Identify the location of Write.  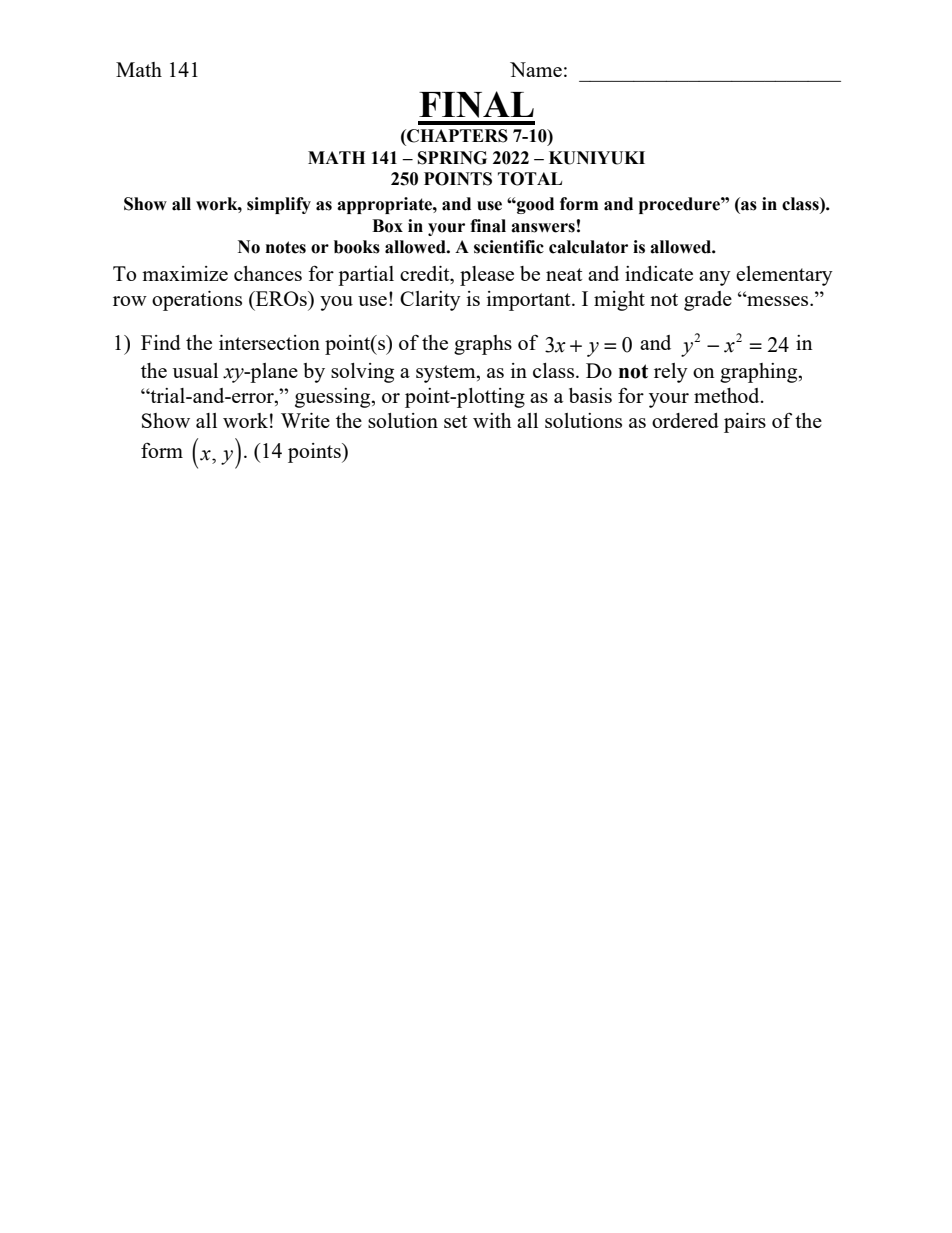
(305, 420).
